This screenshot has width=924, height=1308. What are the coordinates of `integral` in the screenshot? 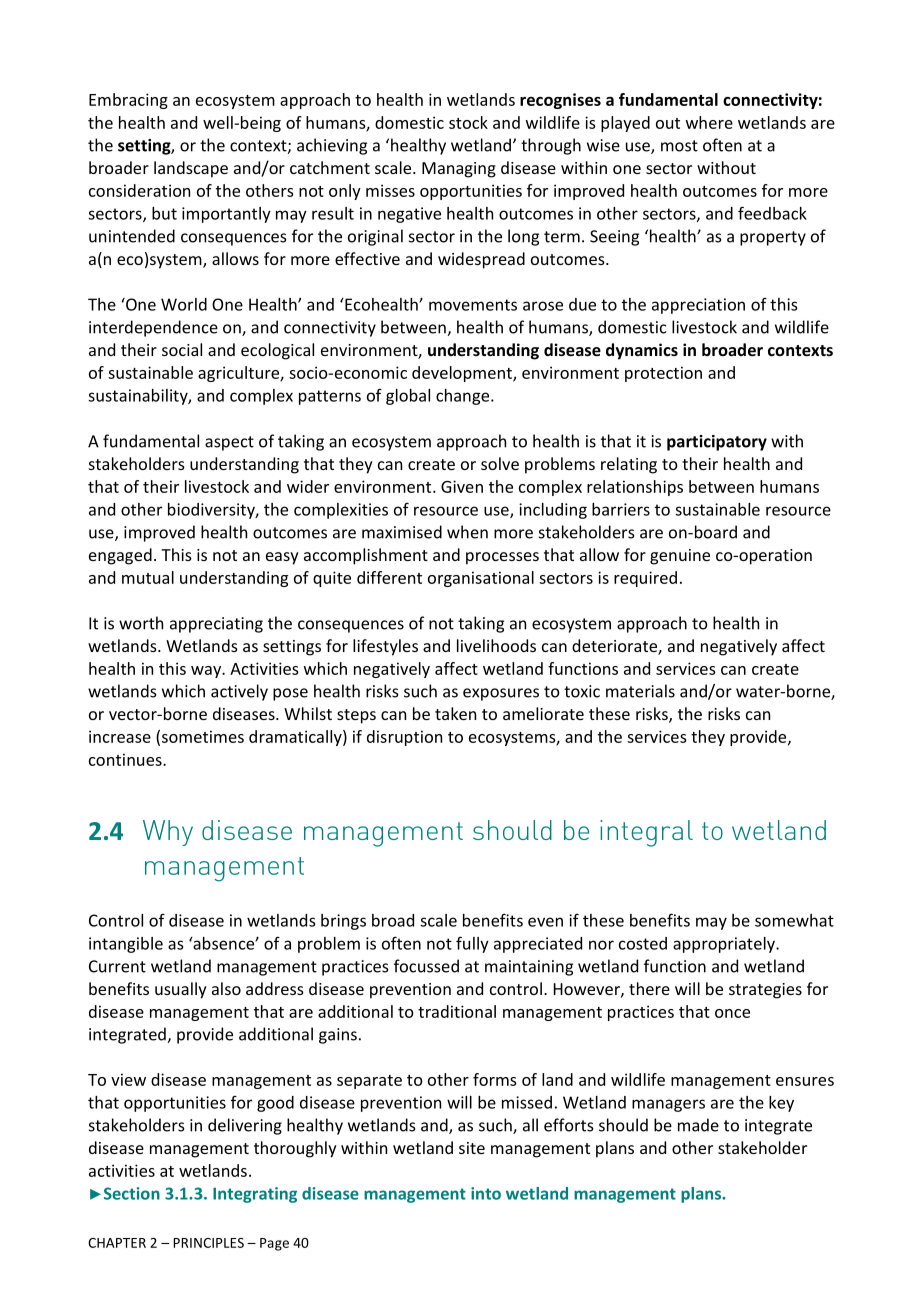 It's located at (646, 833).
